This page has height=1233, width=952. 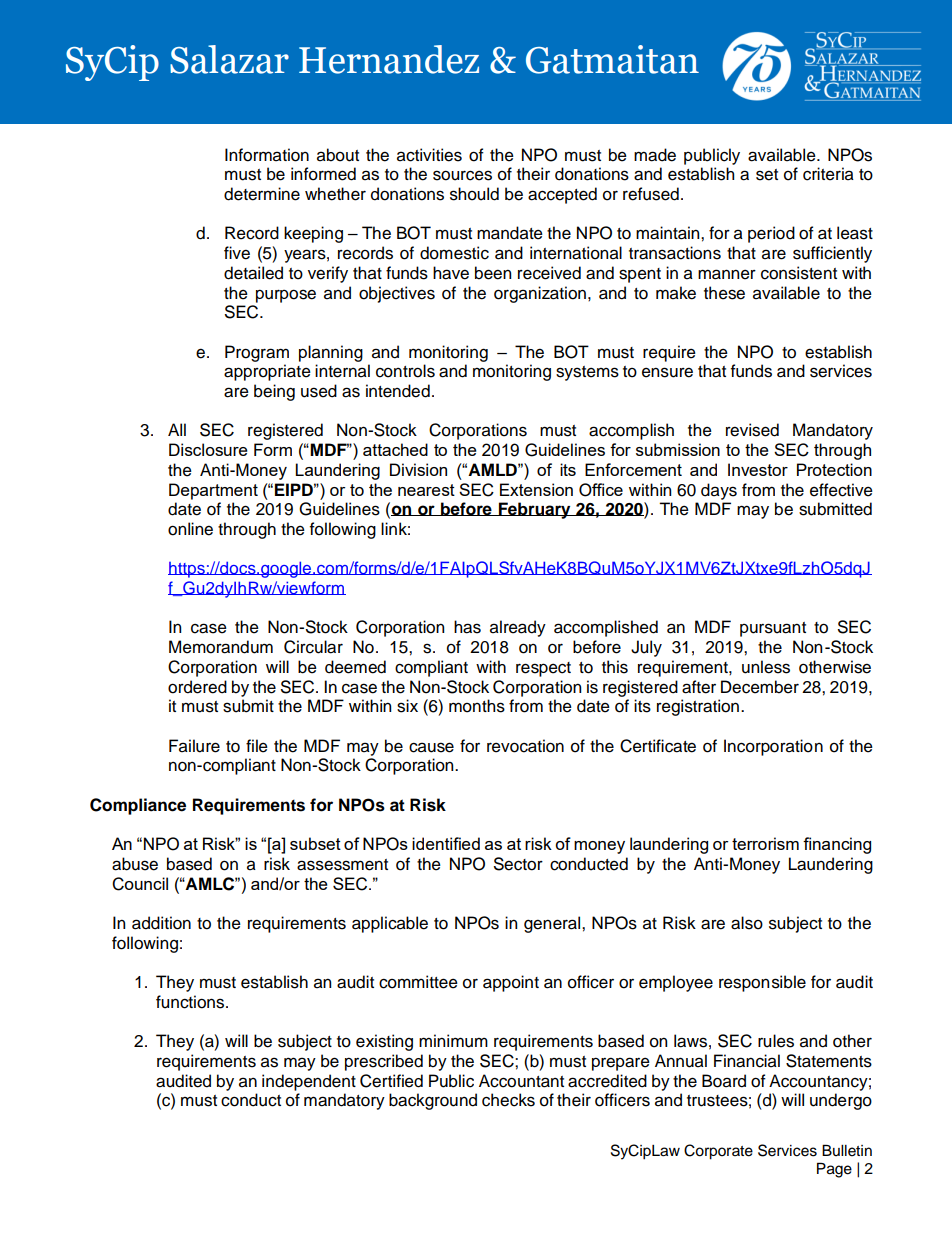 What do you see at coordinates (718, 1152) in the page?
I see `Corporate` at bounding box center [718, 1152].
